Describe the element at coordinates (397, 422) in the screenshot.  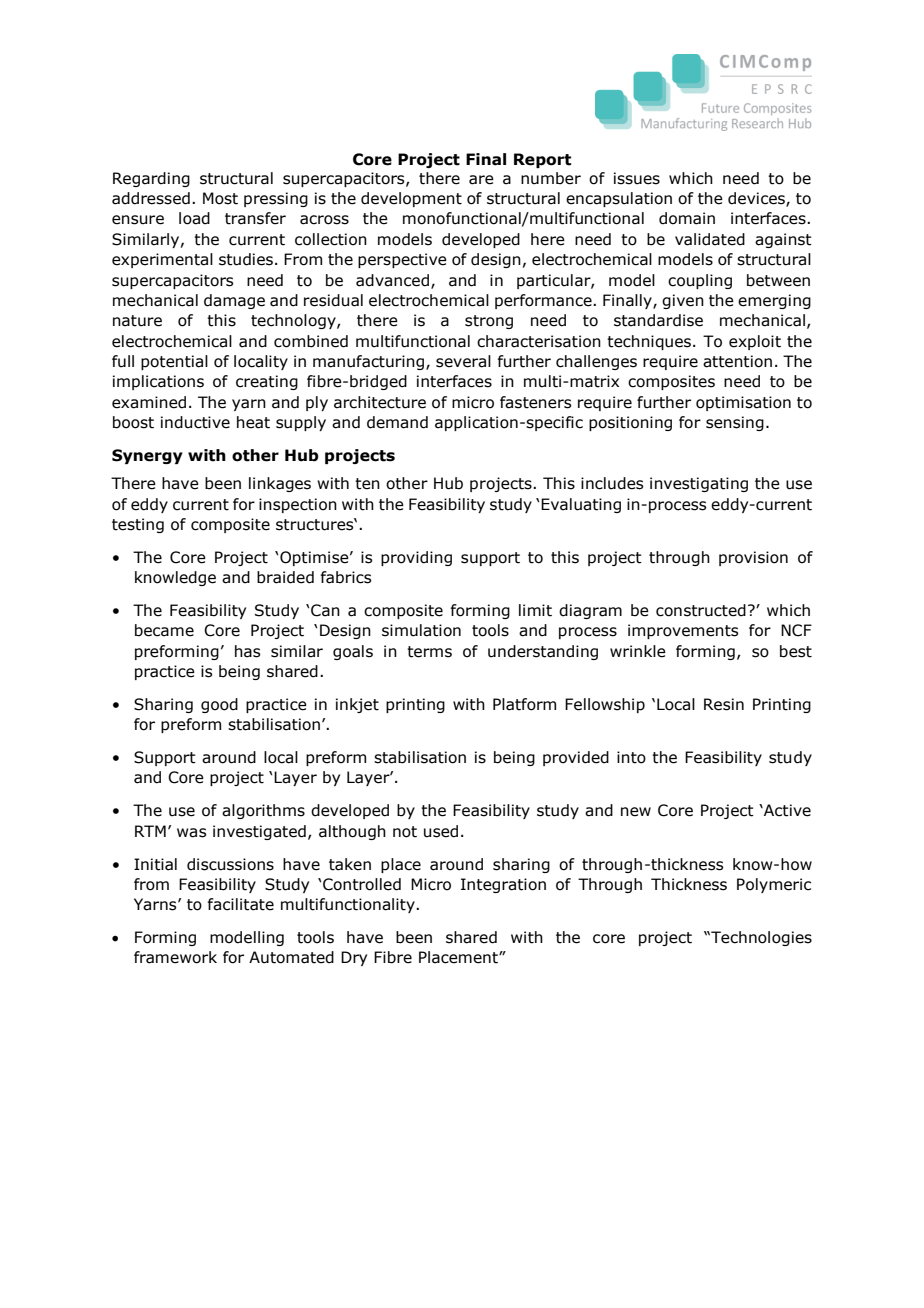
I see `demand` at that location.
